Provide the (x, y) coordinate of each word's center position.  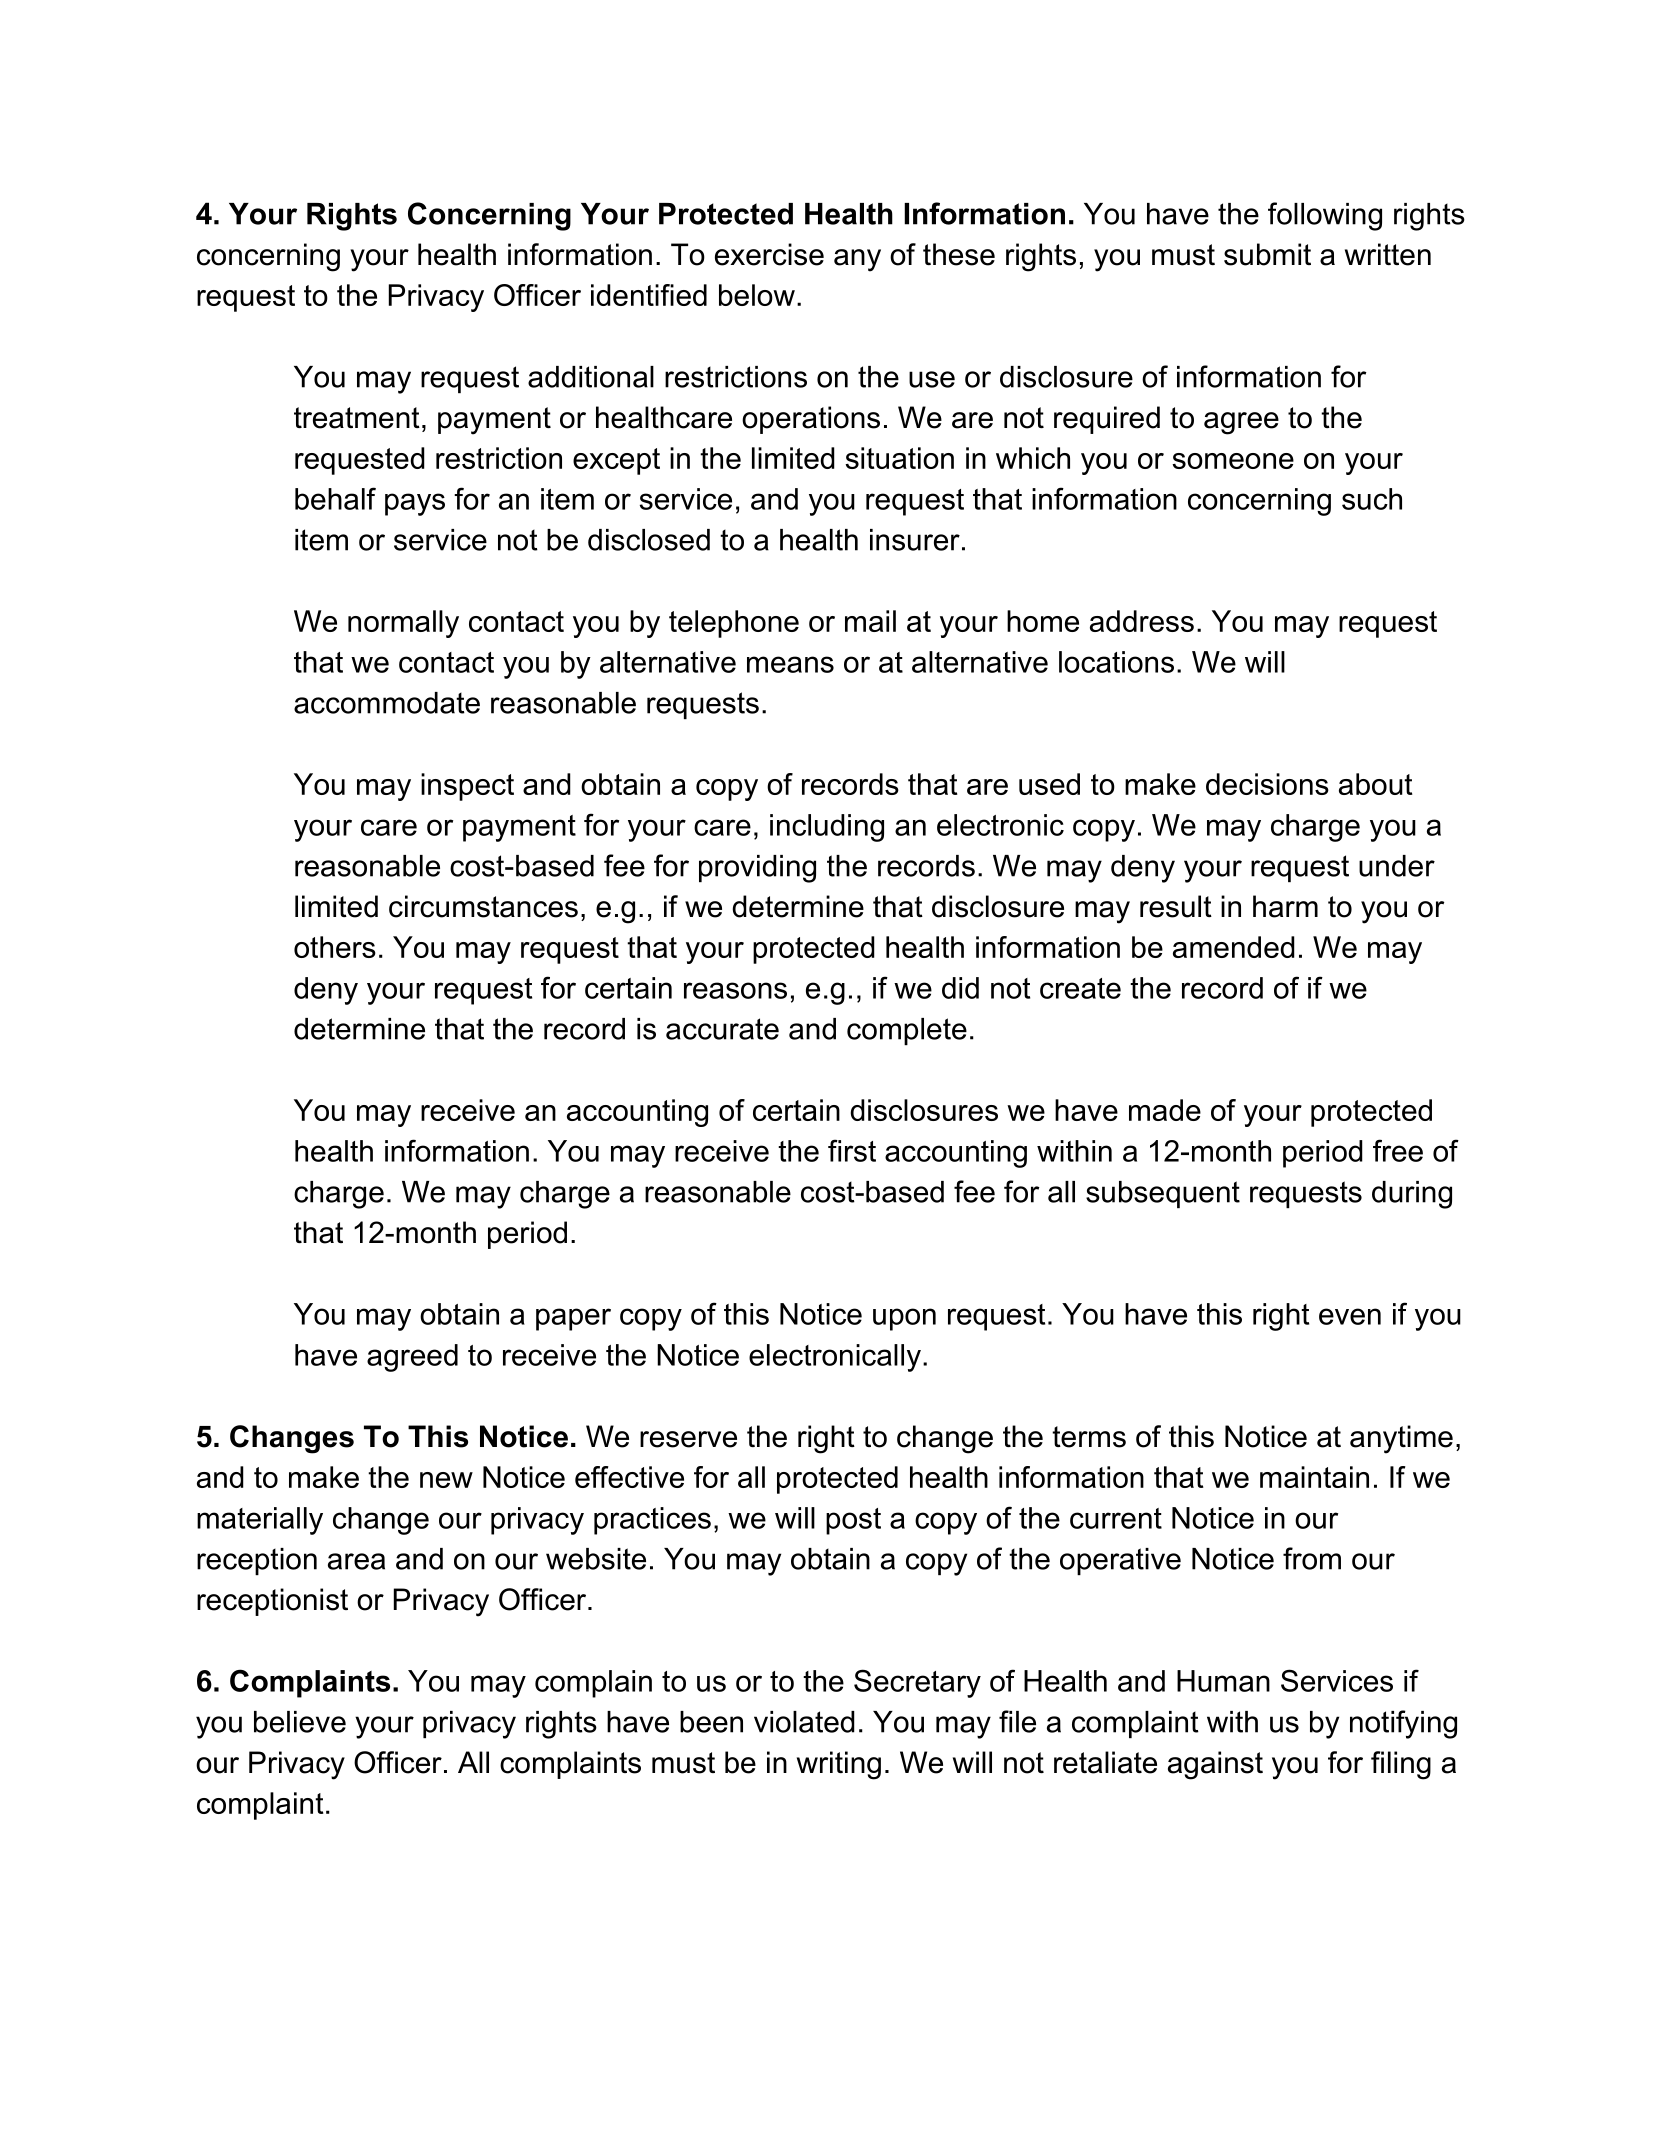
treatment (357, 418)
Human (1223, 1681)
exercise (769, 254)
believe (300, 1722)
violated (804, 1722)
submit (1267, 254)
